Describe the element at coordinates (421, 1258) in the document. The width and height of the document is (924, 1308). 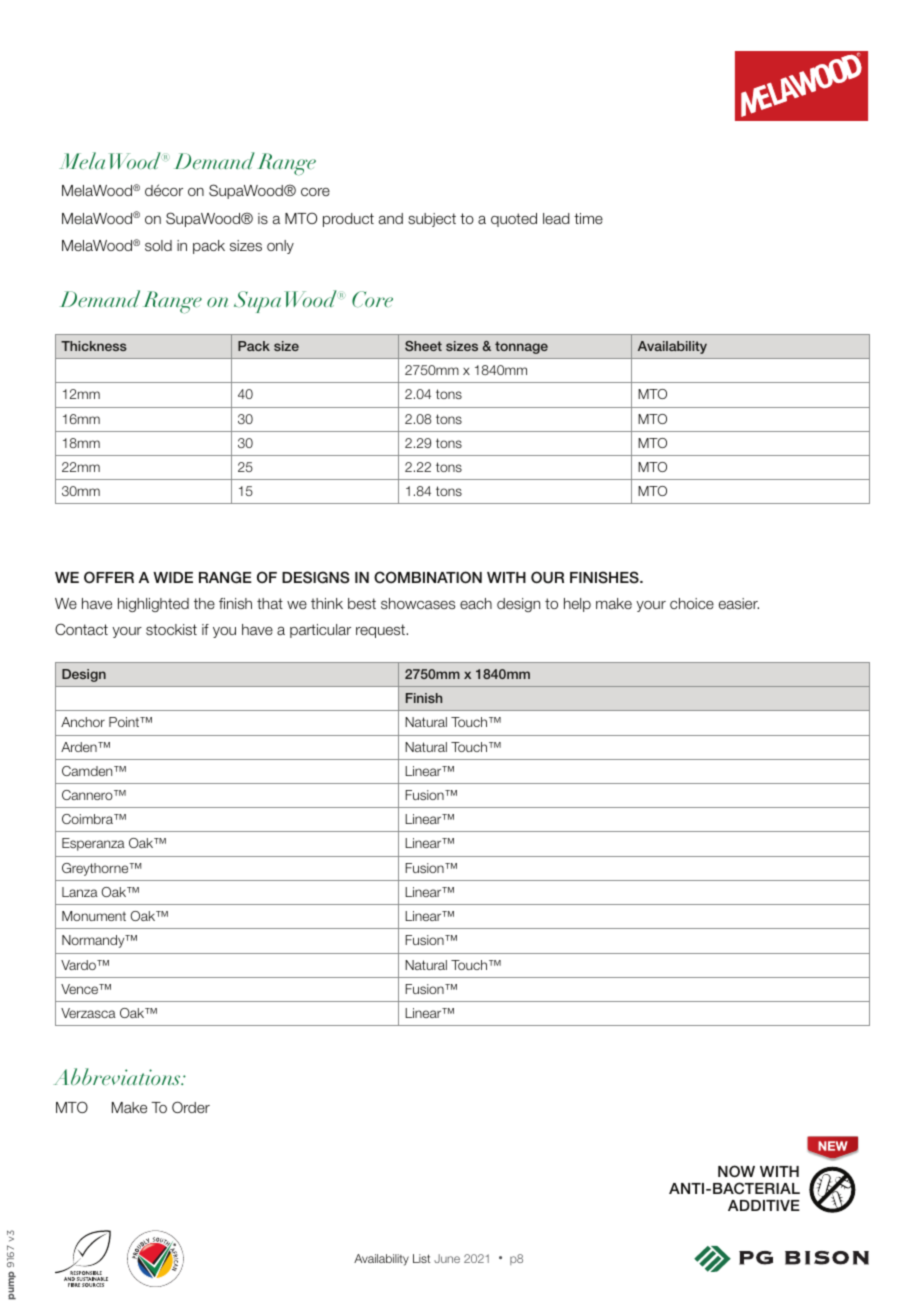
I see `List` at that location.
